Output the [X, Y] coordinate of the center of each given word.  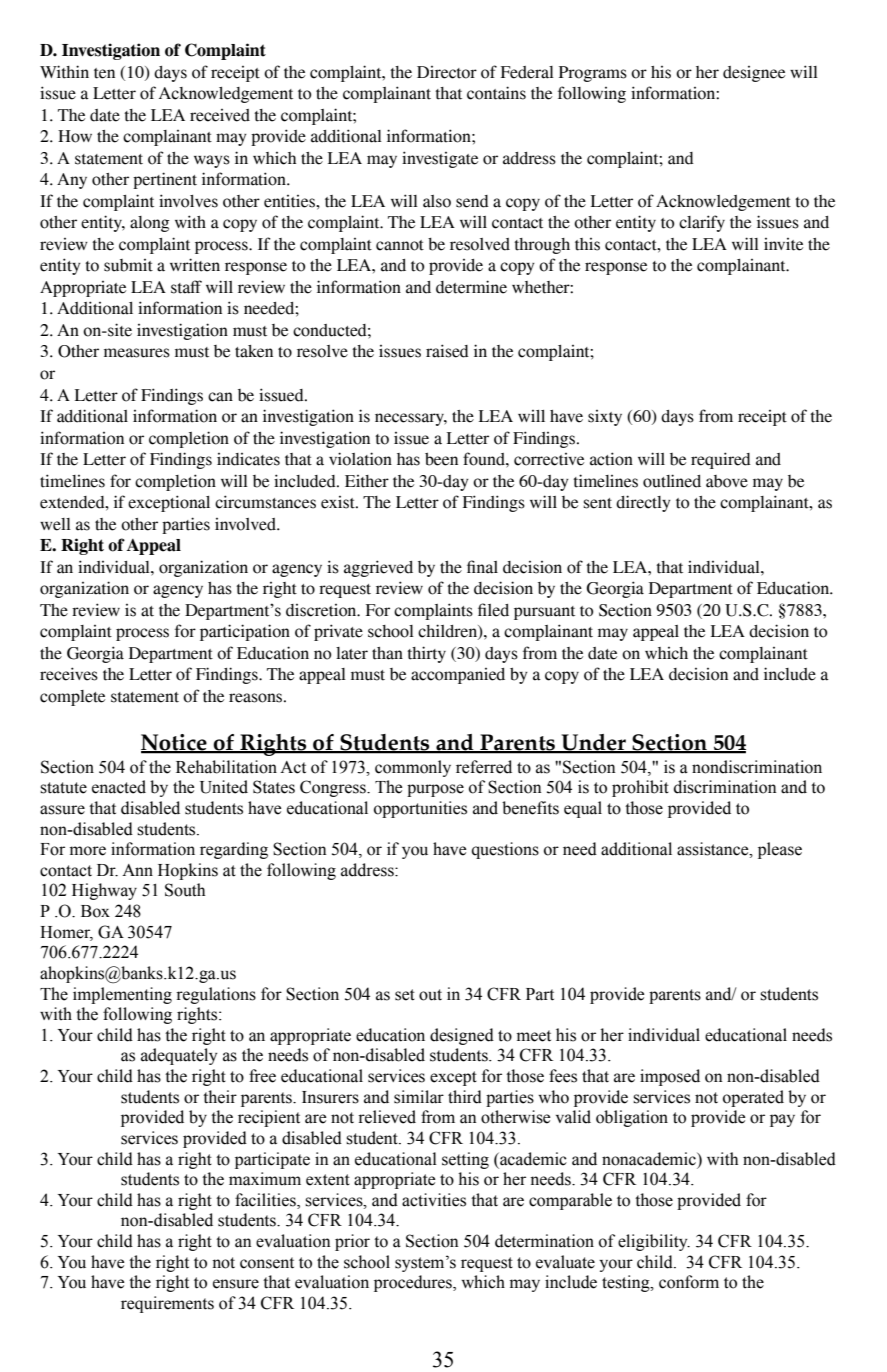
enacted [119, 787]
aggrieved [378, 568]
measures [137, 353]
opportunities [420, 809]
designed [462, 1036]
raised [447, 351]
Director [447, 72]
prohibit [640, 788]
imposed [670, 1077]
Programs [593, 74]
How [75, 136]
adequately [179, 1056]
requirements [167, 1304]
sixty [605, 418]
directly [643, 503]
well [55, 524]
